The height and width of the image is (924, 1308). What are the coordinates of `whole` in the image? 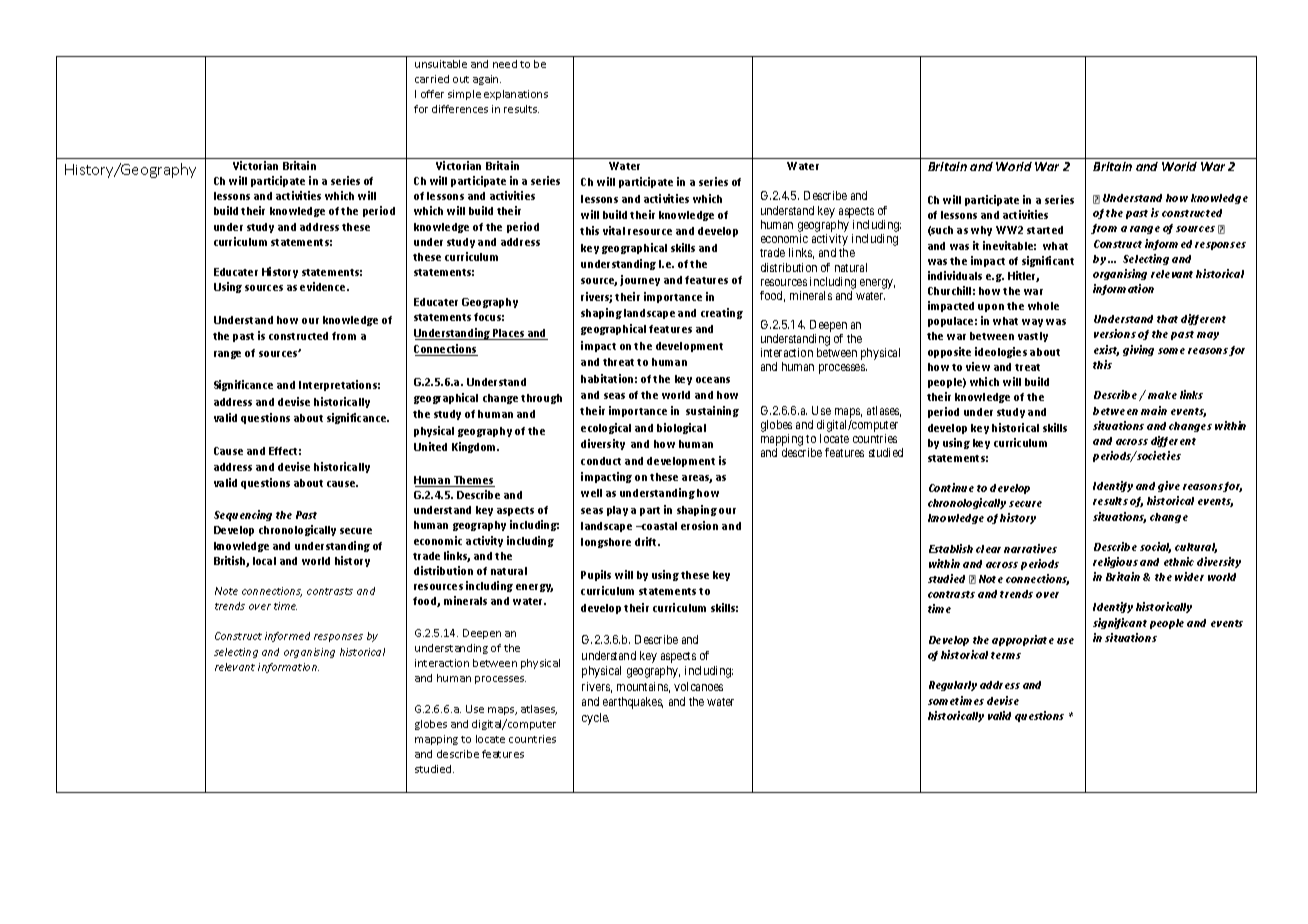 It's located at (1043, 306).
